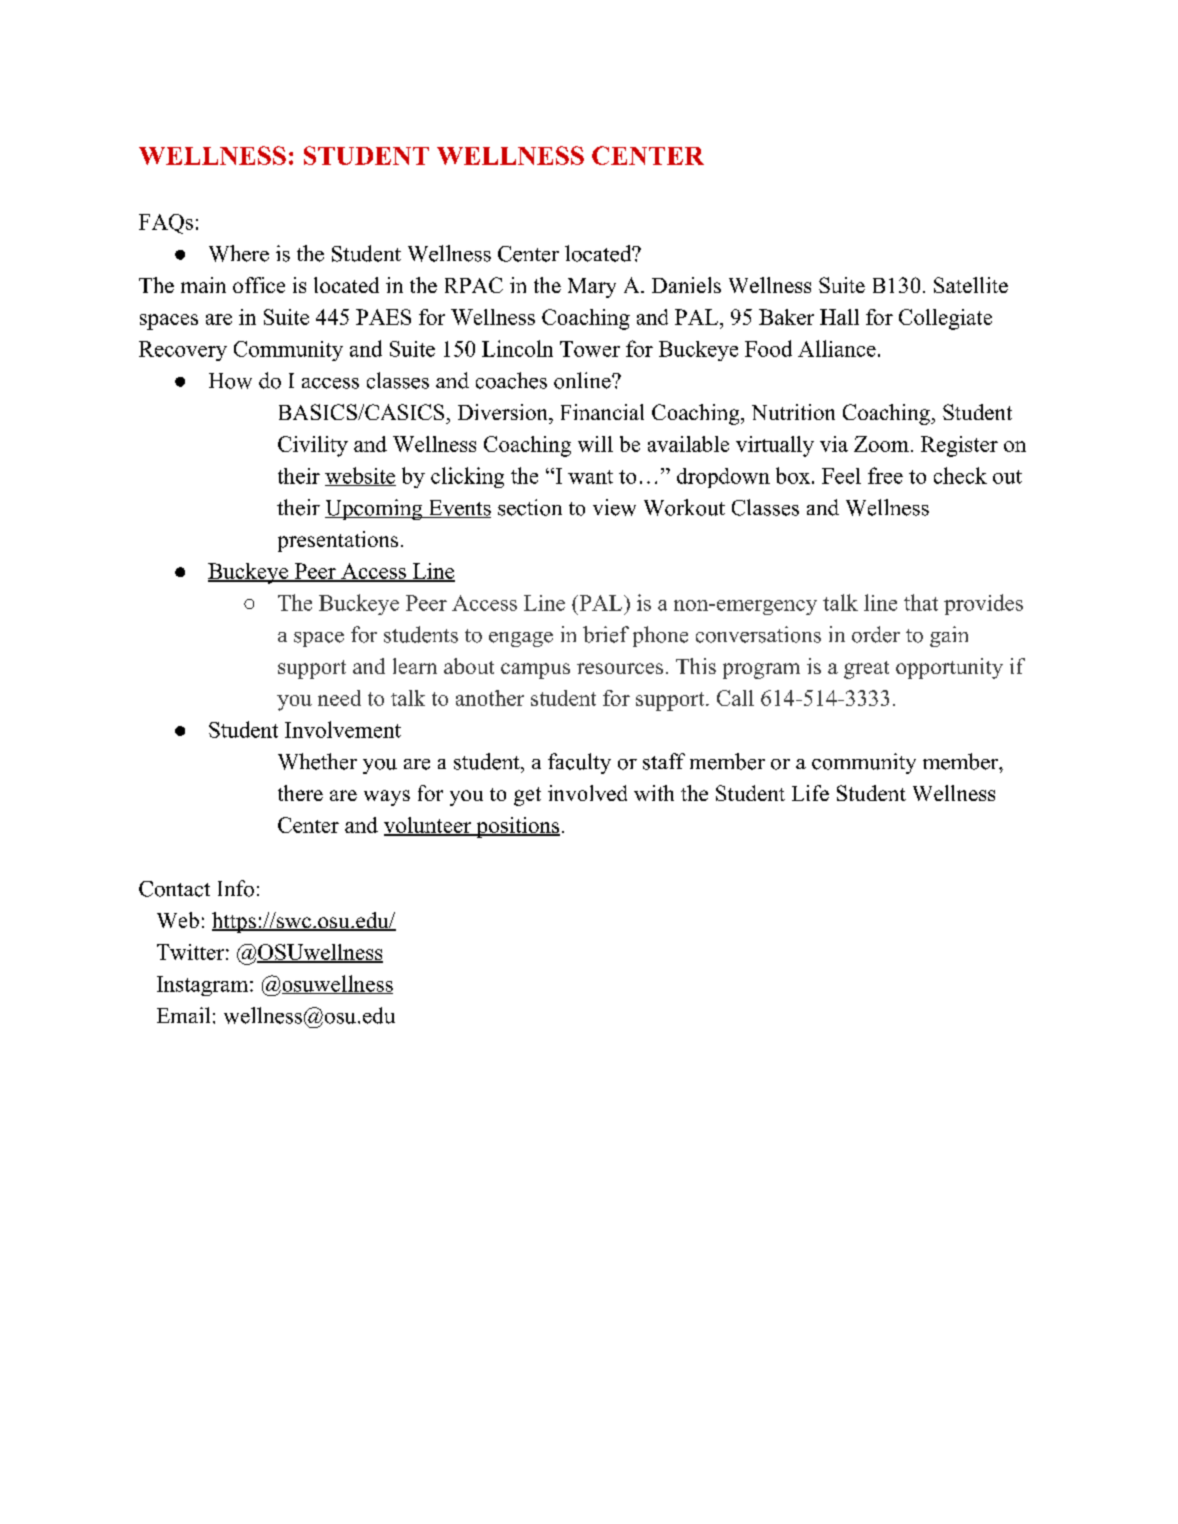 The height and width of the image is (1524, 1178). I want to click on Mary, so click(592, 288).
